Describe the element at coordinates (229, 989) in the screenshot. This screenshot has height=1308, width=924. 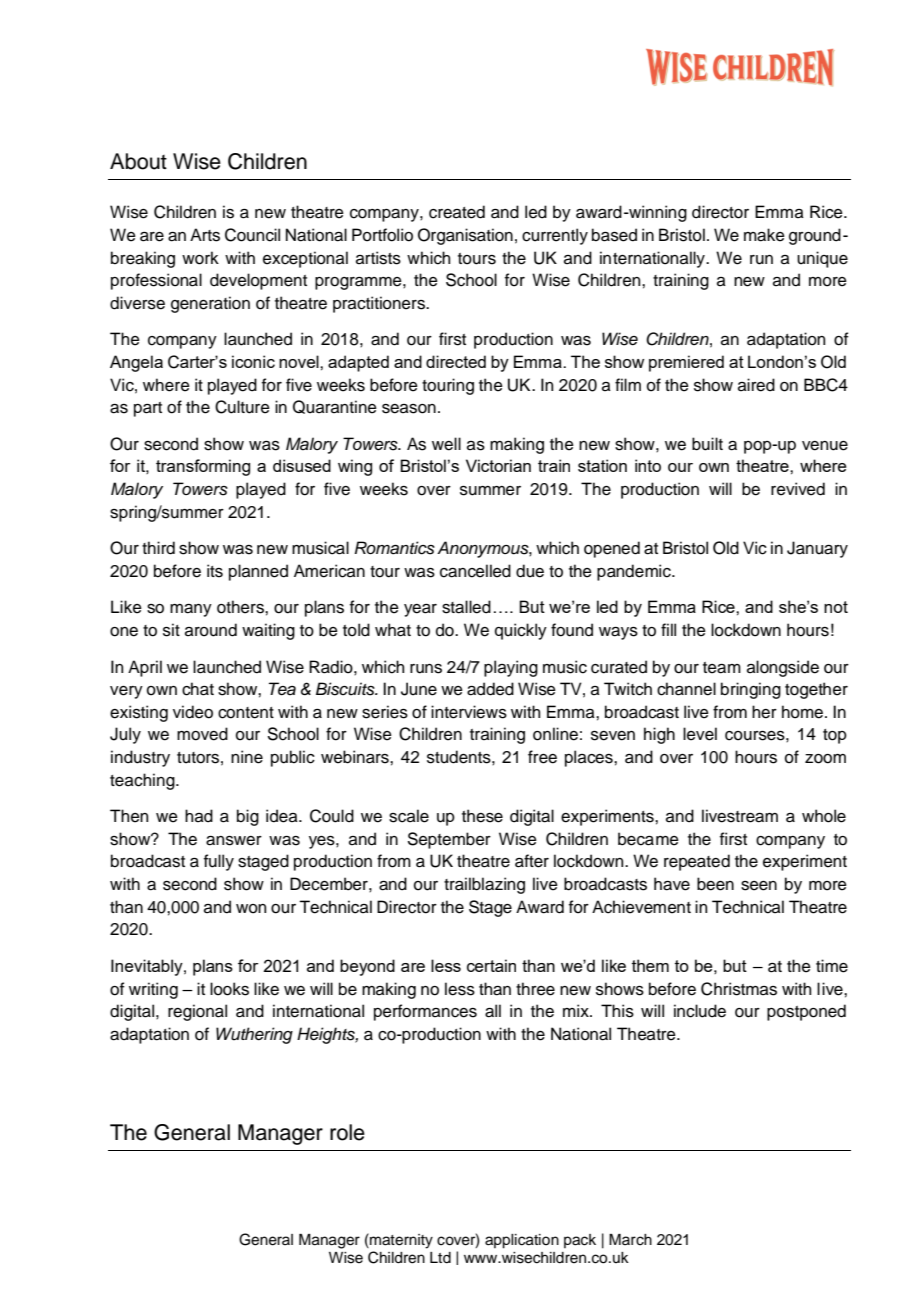
I see `looks` at that location.
